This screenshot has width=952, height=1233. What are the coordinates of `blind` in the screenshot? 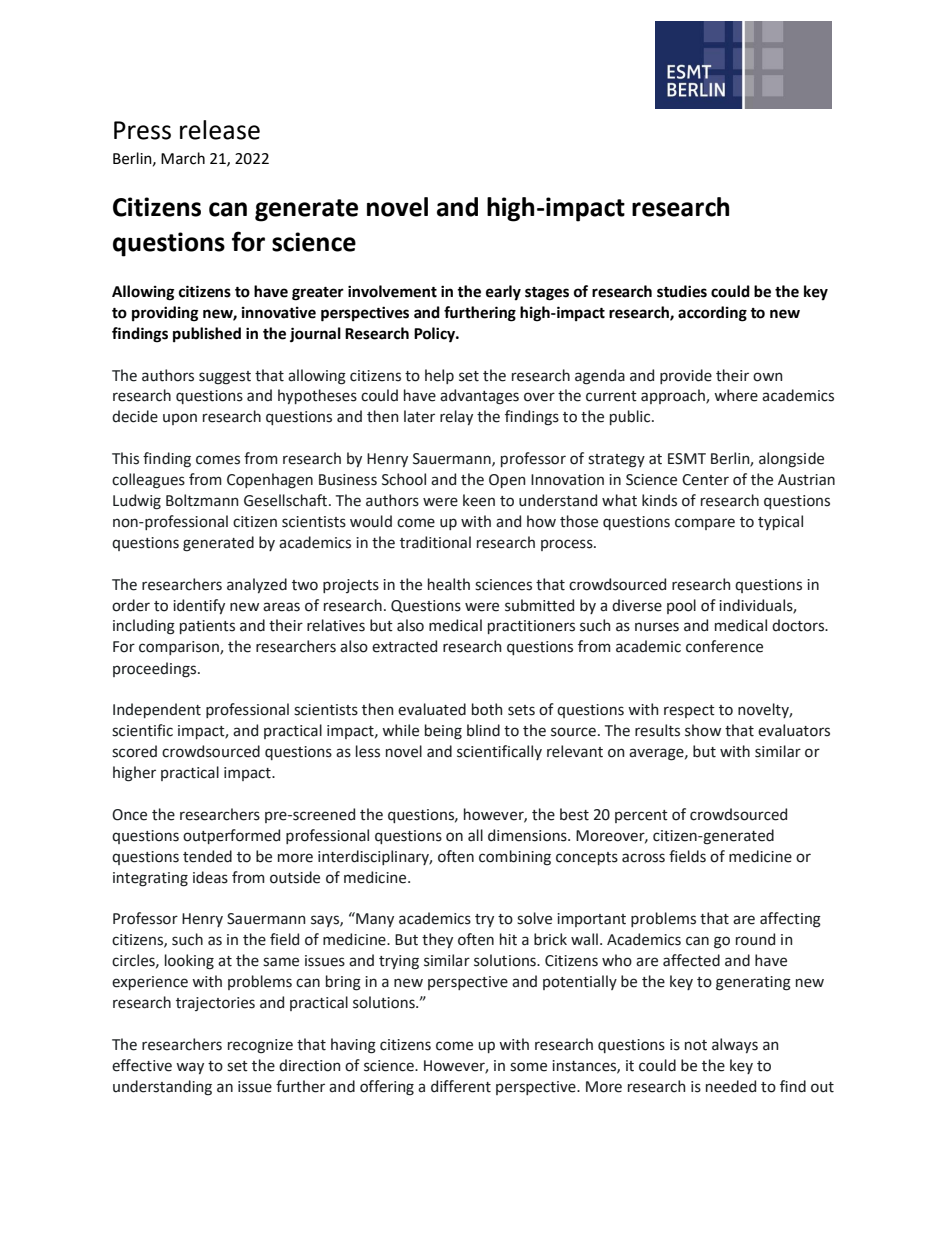 It's located at (483, 730).
